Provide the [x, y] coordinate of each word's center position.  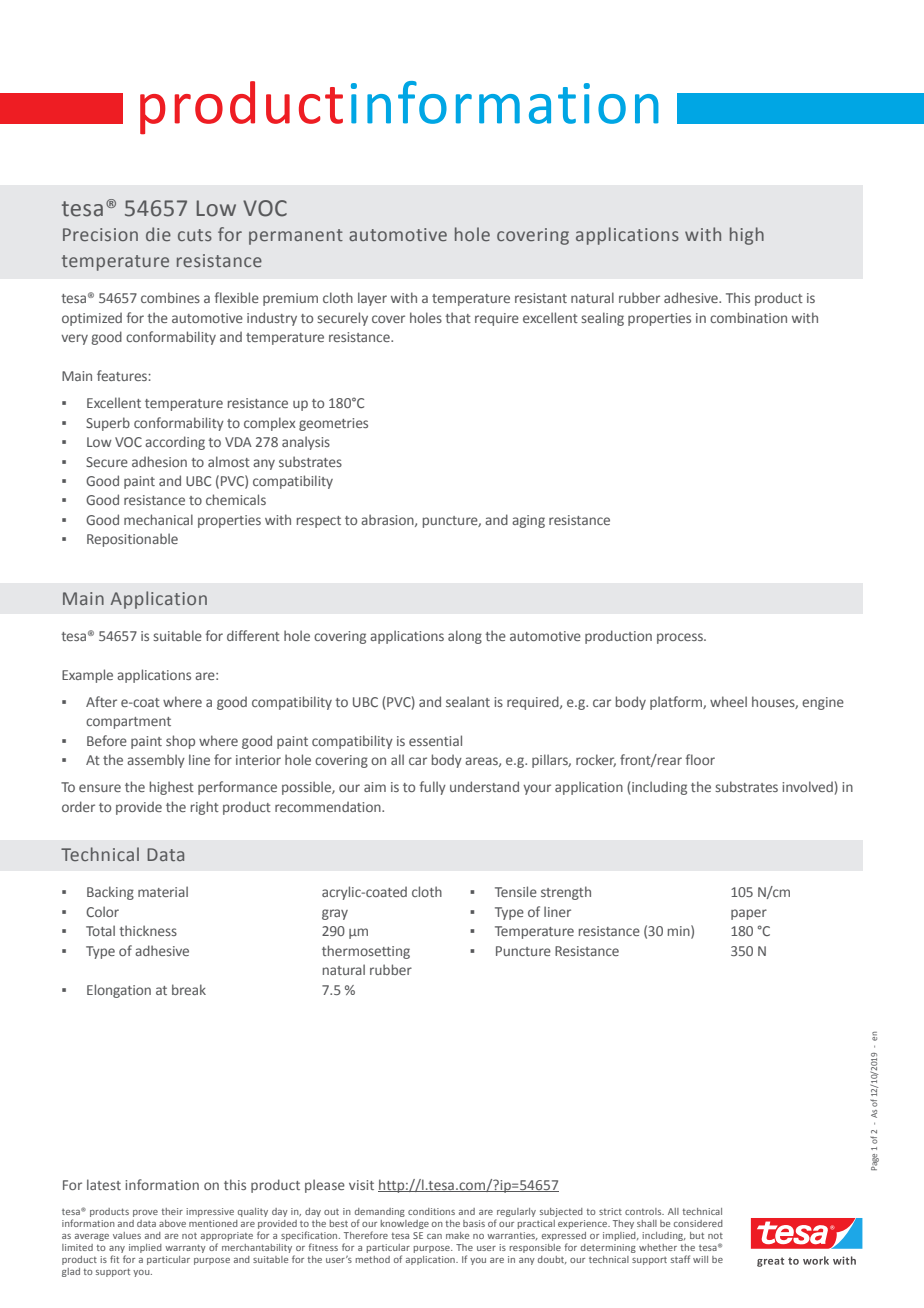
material [163, 891]
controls [644, 1211]
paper [749, 914]
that [458, 317]
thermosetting [366, 952]
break [189, 989]
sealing [602, 319]
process [681, 638]
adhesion [159, 461]
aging [528, 521]
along [465, 637]
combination [748, 317]
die [158, 234]
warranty [185, 1248]
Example [87, 676]
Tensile [516, 891]
